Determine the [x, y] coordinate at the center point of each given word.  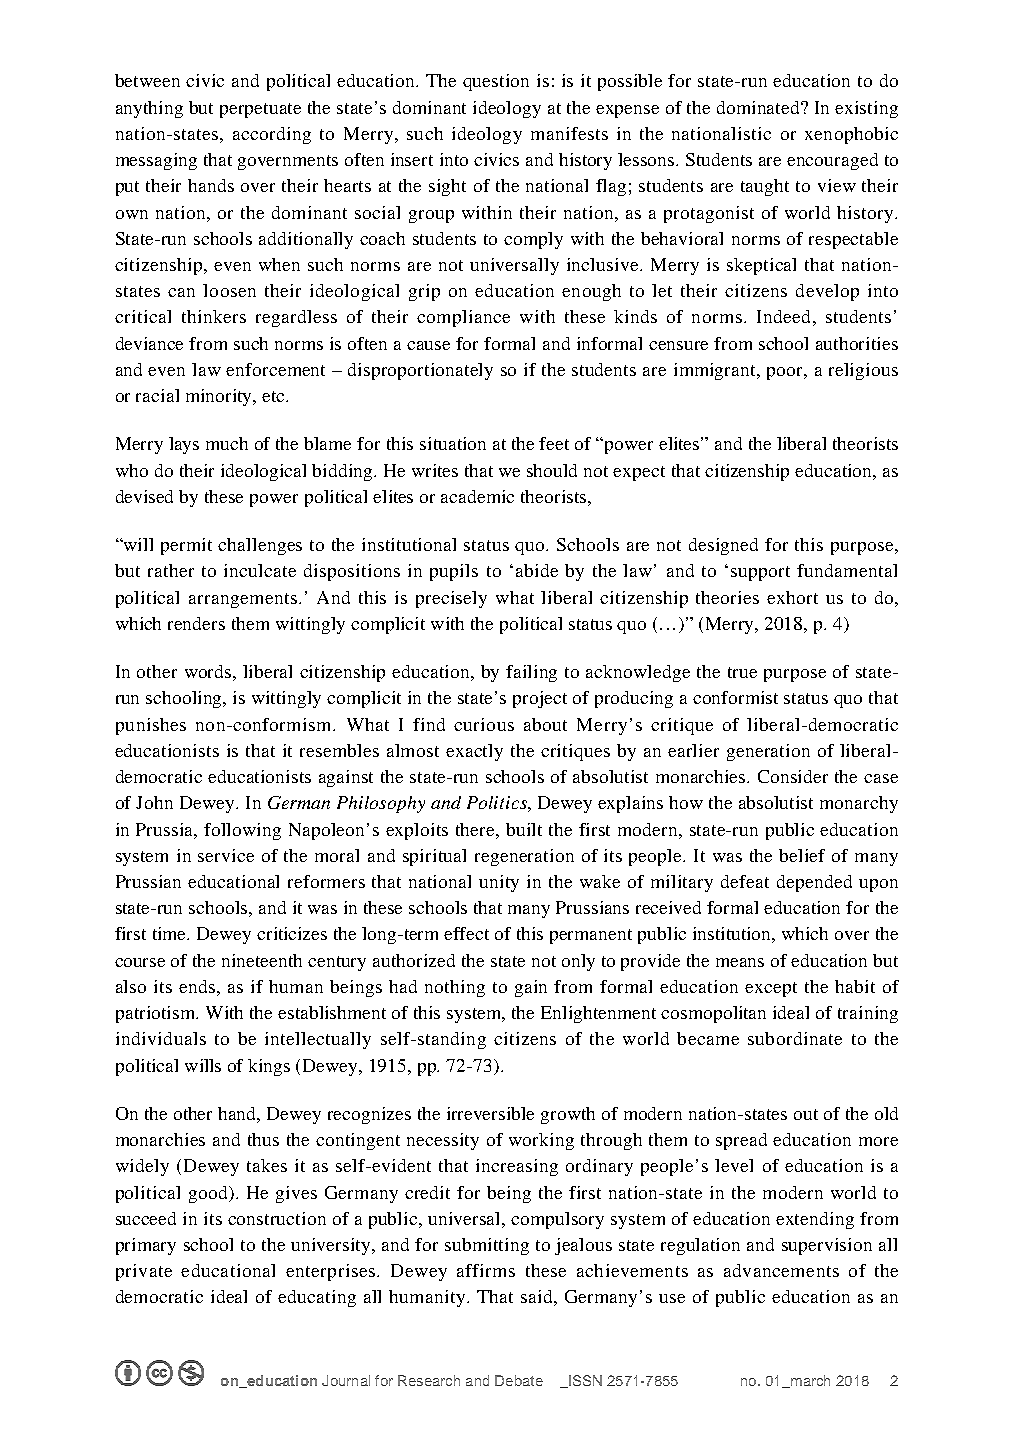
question [496, 82]
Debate [519, 1380]
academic [477, 496]
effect [466, 933]
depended [814, 883]
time [171, 933]
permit [186, 546]
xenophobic [851, 135]
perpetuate [260, 110]
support [760, 573]
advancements [781, 1270]
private [144, 1272]
